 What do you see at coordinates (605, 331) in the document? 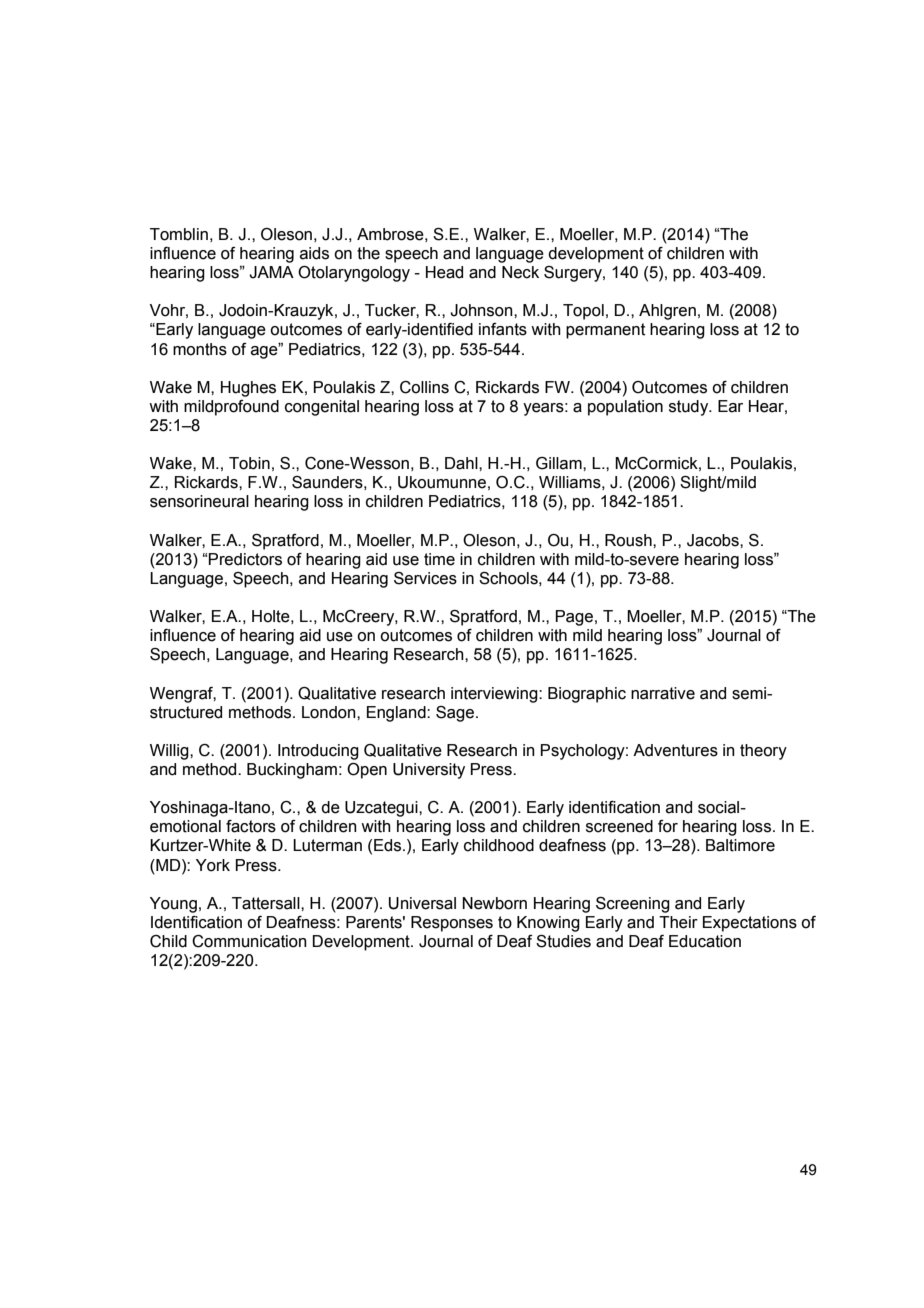
I see `permanent` at bounding box center [605, 331].
